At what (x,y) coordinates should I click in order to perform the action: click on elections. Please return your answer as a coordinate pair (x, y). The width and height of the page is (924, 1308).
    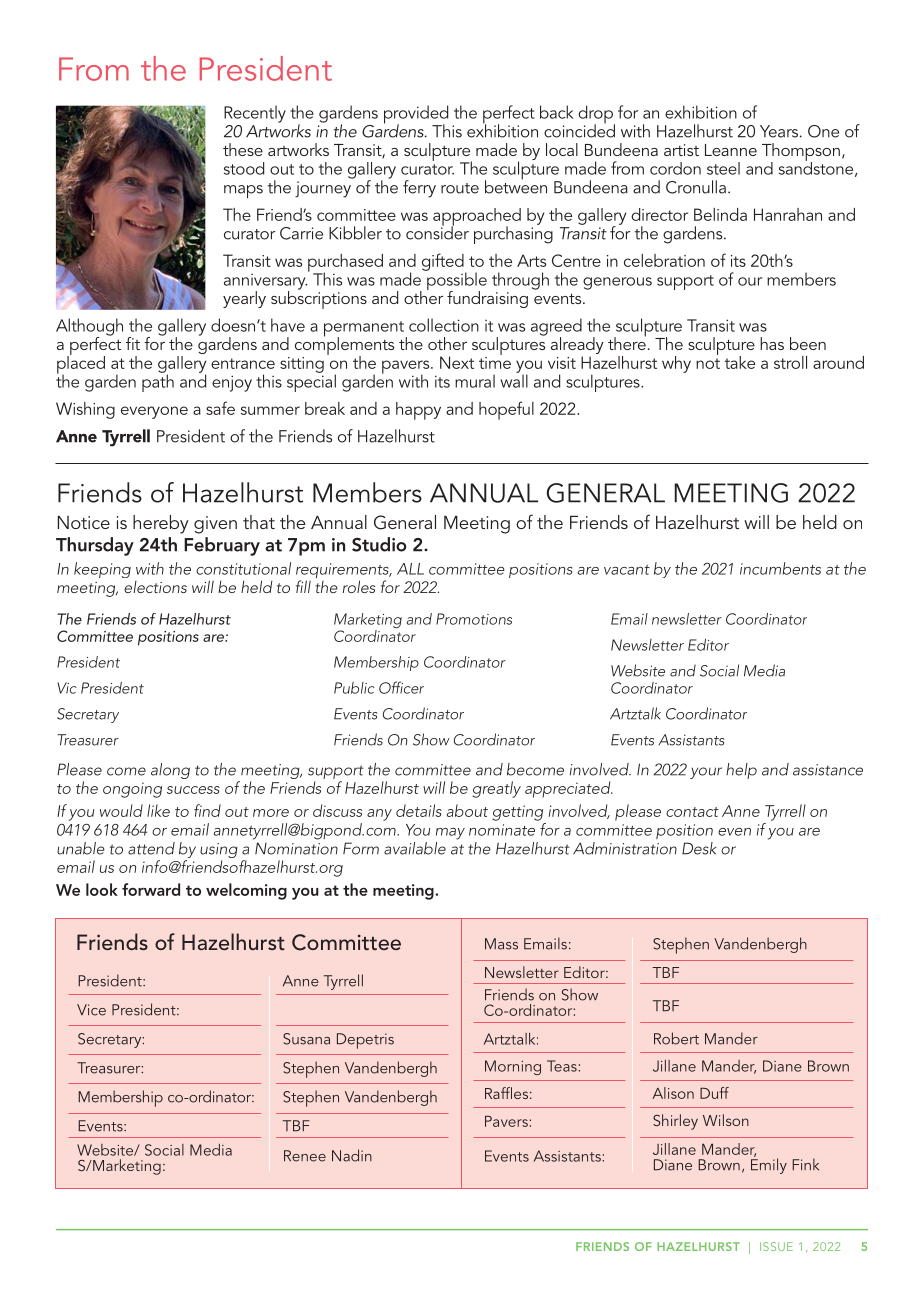
    Looking at the image, I should click on (155, 587).
